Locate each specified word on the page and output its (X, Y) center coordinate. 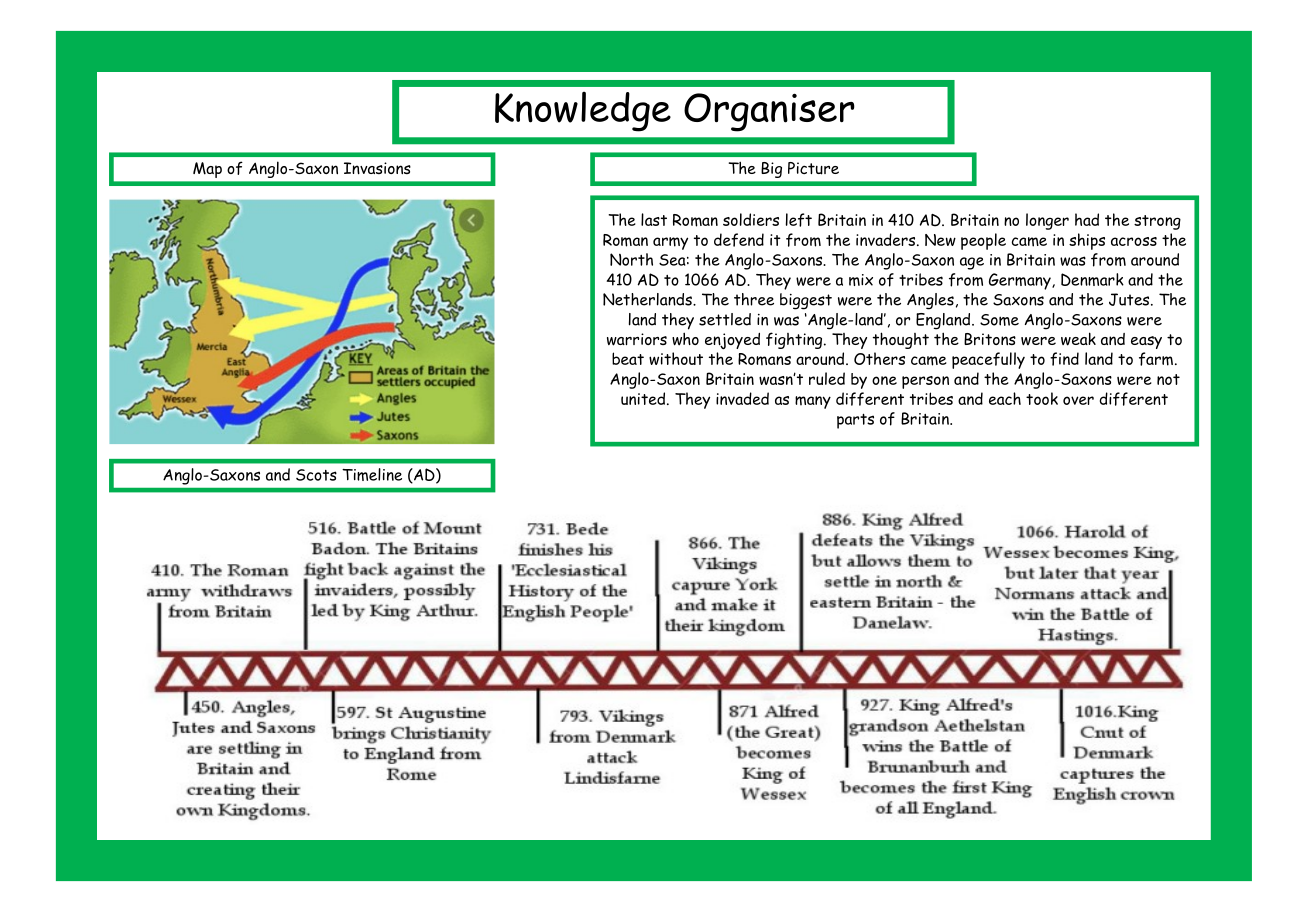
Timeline (372, 474)
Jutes (1130, 299)
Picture (813, 168)
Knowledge (583, 112)
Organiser (769, 112)
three (754, 299)
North (631, 259)
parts (855, 421)
